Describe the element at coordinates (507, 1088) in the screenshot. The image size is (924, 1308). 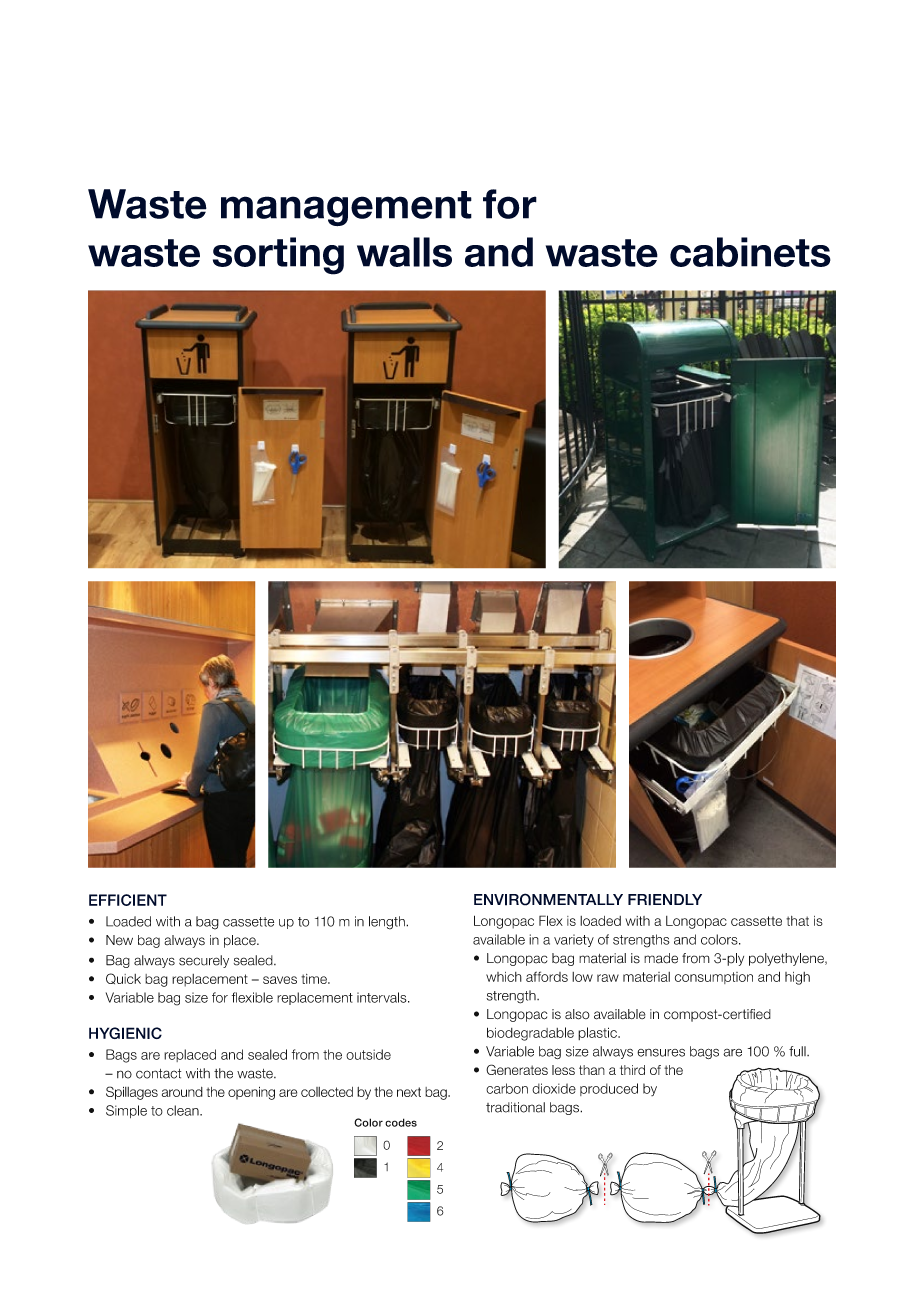
I see `carbon` at that location.
